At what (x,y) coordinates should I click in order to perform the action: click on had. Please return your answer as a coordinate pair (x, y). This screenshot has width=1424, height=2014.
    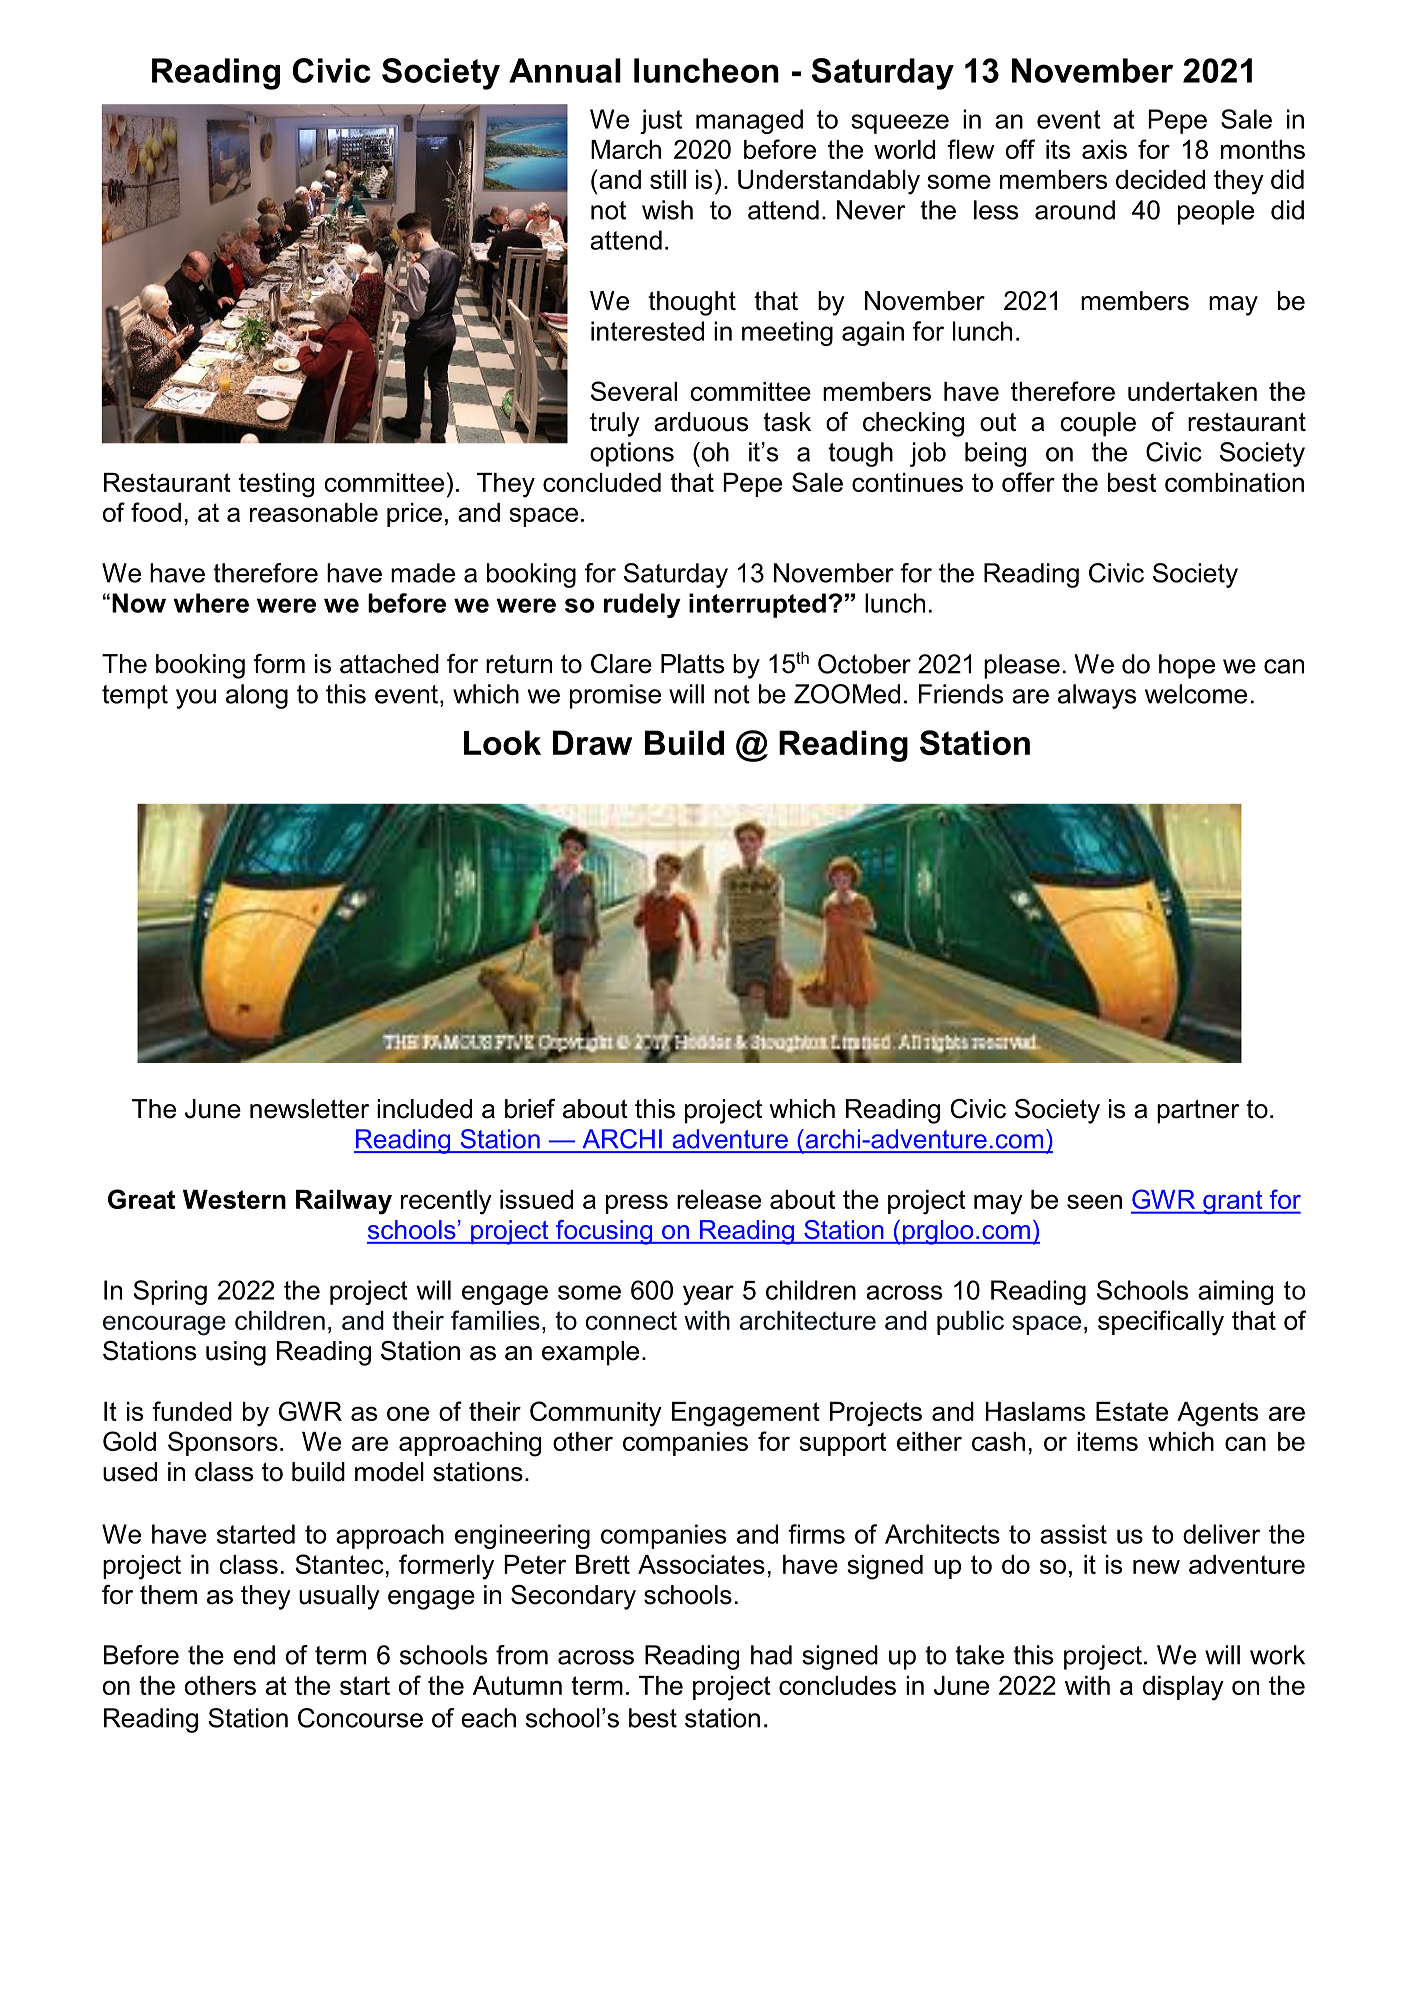
    Looking at the image, I should click on (771, 1655).
